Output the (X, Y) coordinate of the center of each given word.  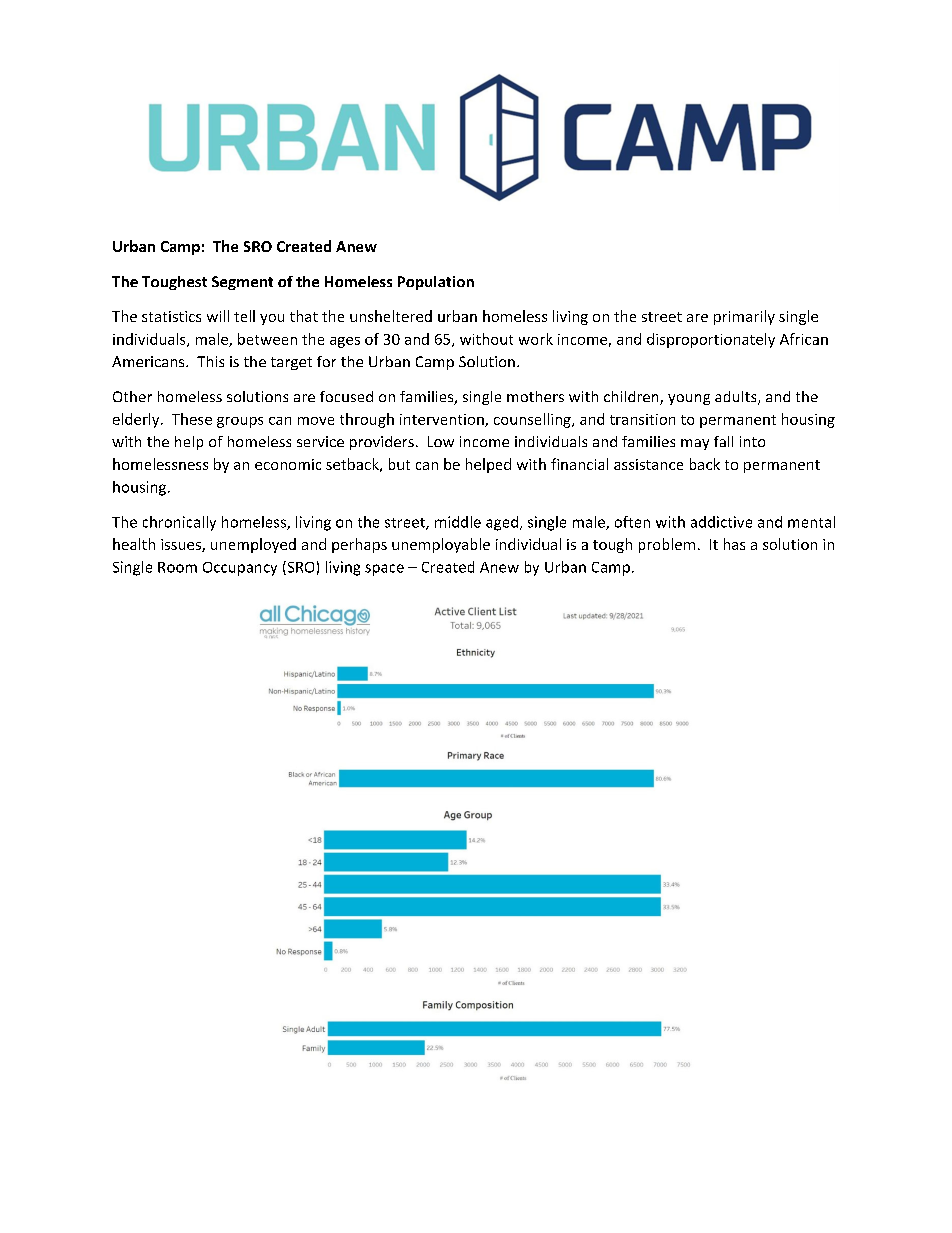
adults (737, 398)
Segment (242, 283)
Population (436, 283)
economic (288, 464)
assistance (648, 464)
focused (346, 396)
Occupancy (240, 569)
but (399, 464)
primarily (744, 317)
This (210, 361)
